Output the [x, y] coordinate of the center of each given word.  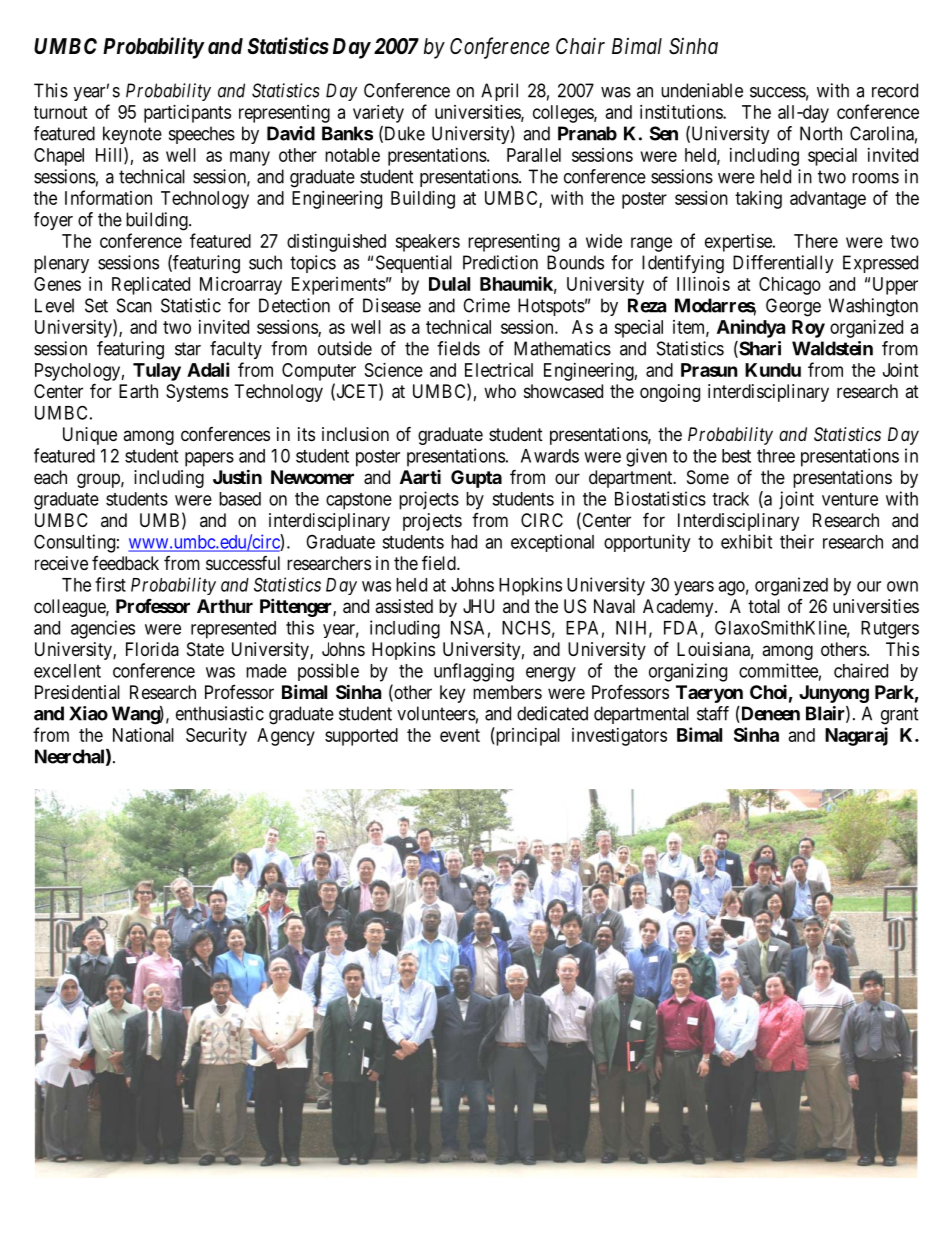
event [460, 735]
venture [850, 499]
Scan [134, 305]
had [464, 542]
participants [187, 114]
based [240, 499]
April [499, 92]
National [143, 735]
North [821, 133]
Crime [486, 305]
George [793, 307]
